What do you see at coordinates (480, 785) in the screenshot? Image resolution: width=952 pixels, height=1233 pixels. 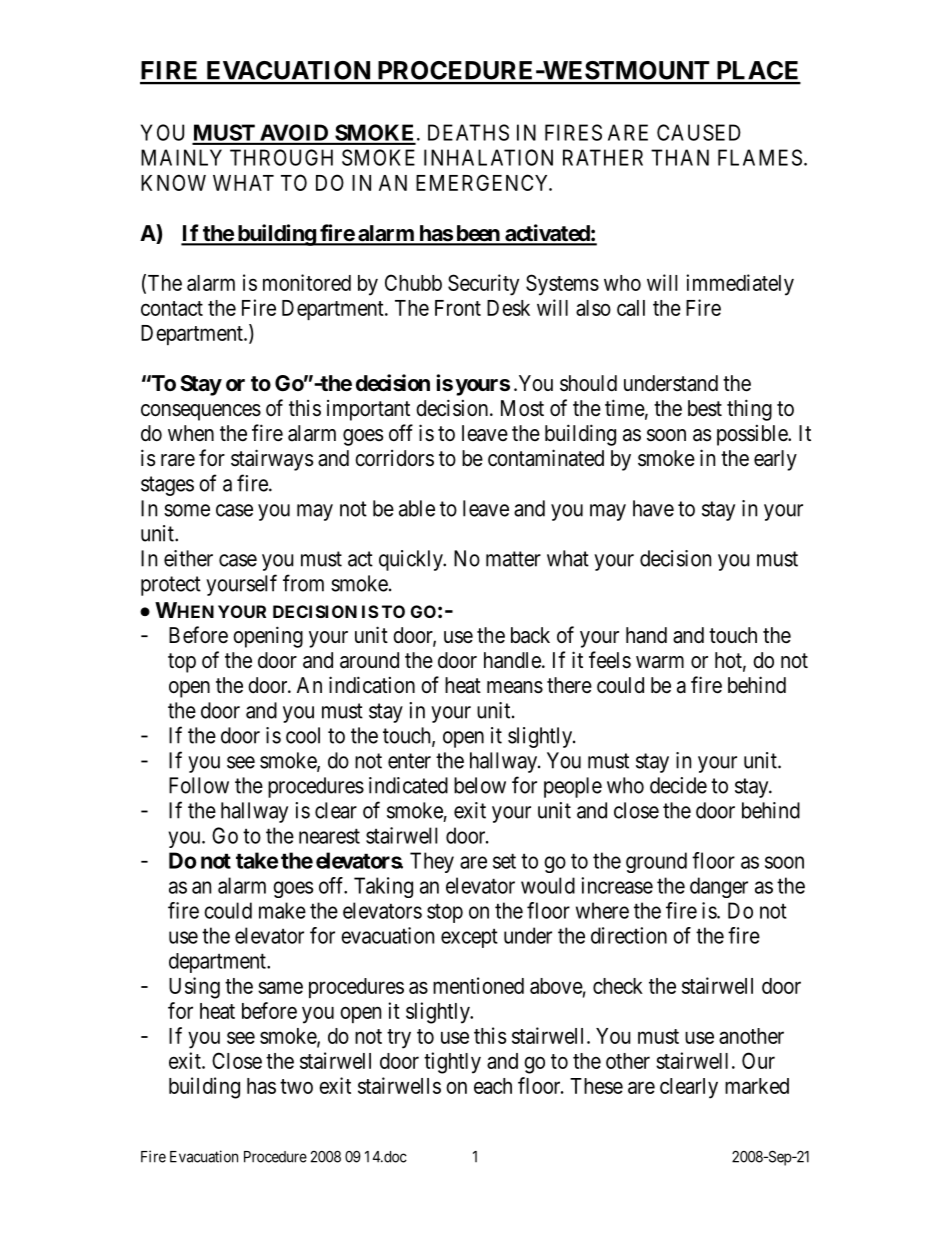 I see `below` at bounding box center [480, 785].
